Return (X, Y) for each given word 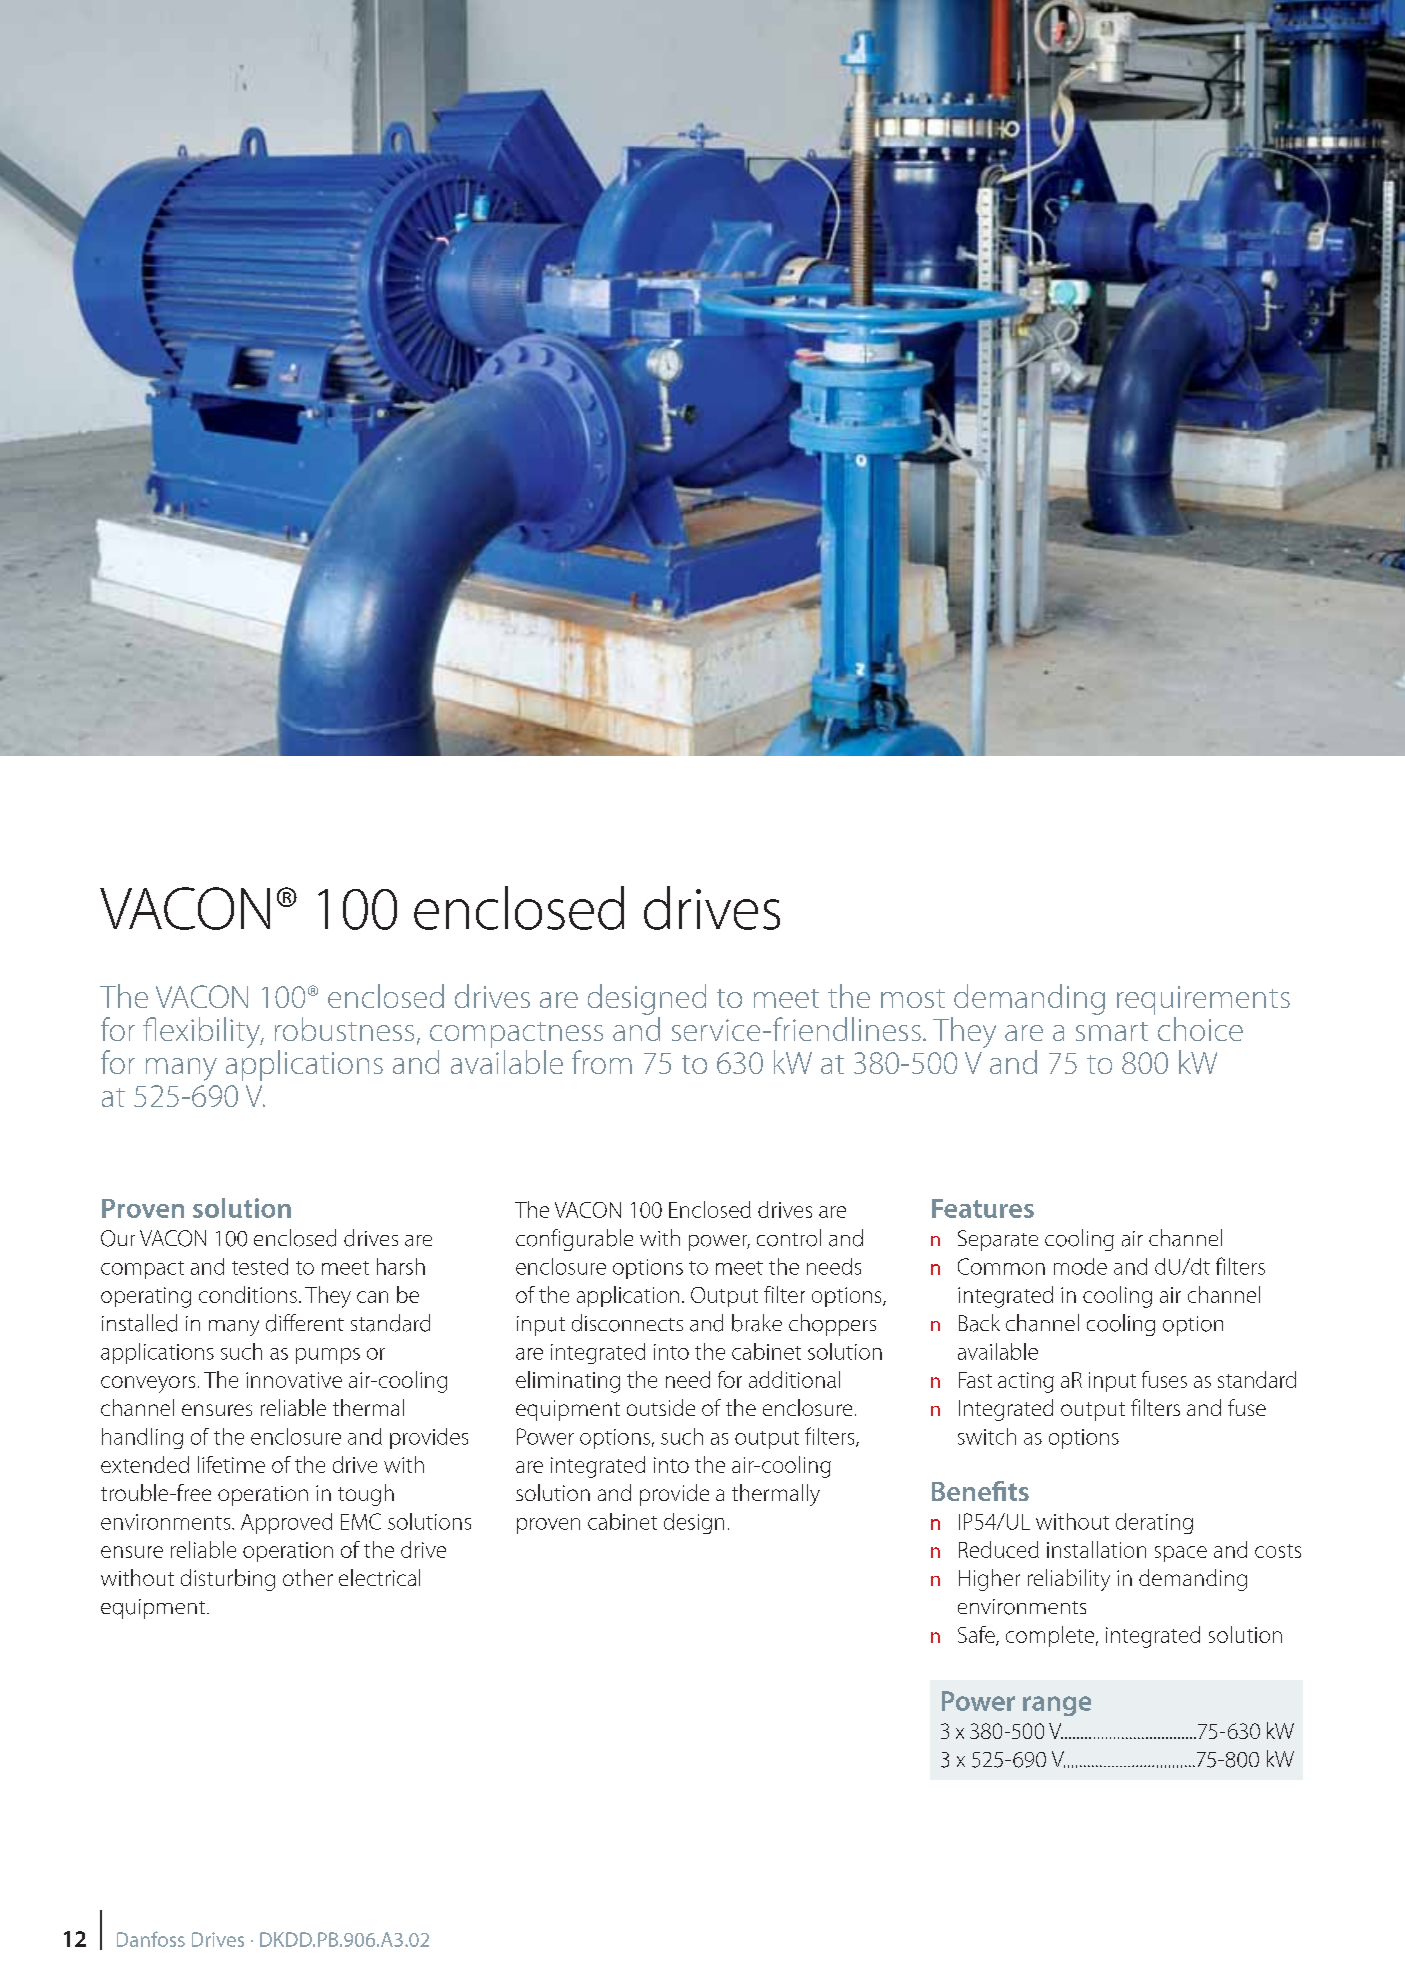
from (602, 1062)
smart (1112, 1031)
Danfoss (151, 1939)
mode (1080, 1266)
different (305, 1323)
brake (757, 1323)
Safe (977, 1635)
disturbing (228, 1580)
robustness (344, 1029)
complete (1051, 1636)
